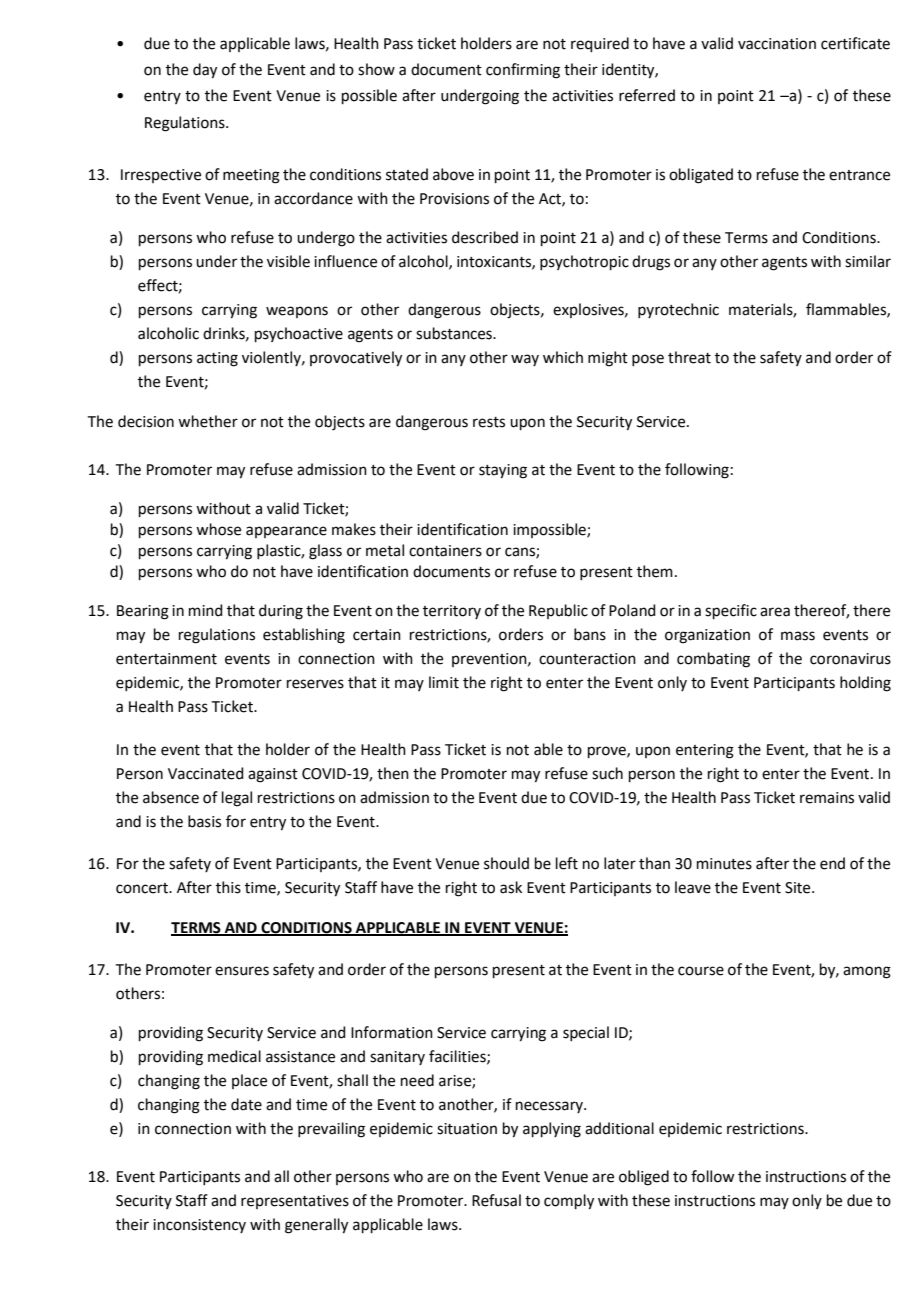  Describe the element at coordinates (208, 421) in the image. I see `whether` at that location.
